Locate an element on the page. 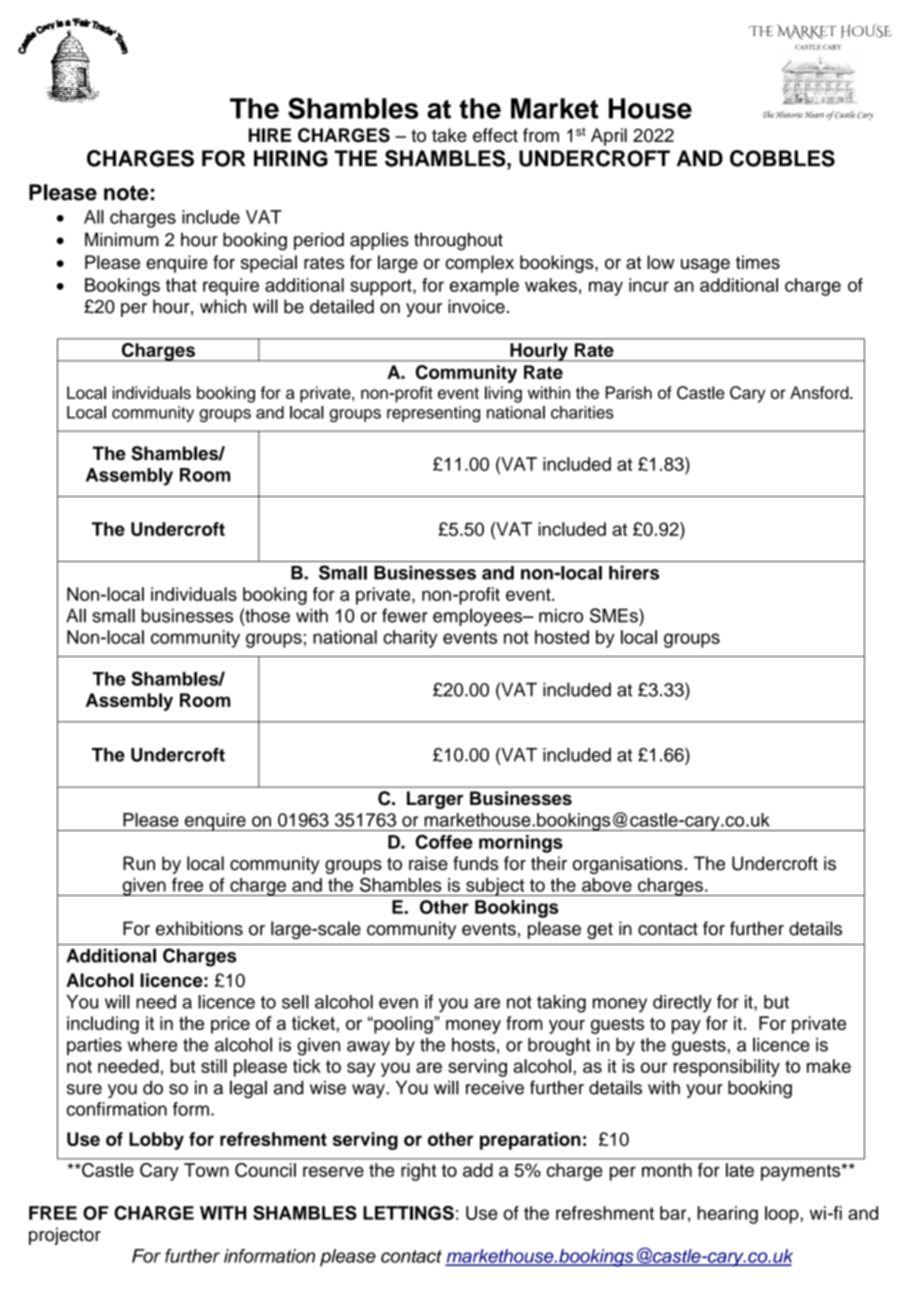 This page has height=1308, width=924. which is located at coordinates (223, 306).
